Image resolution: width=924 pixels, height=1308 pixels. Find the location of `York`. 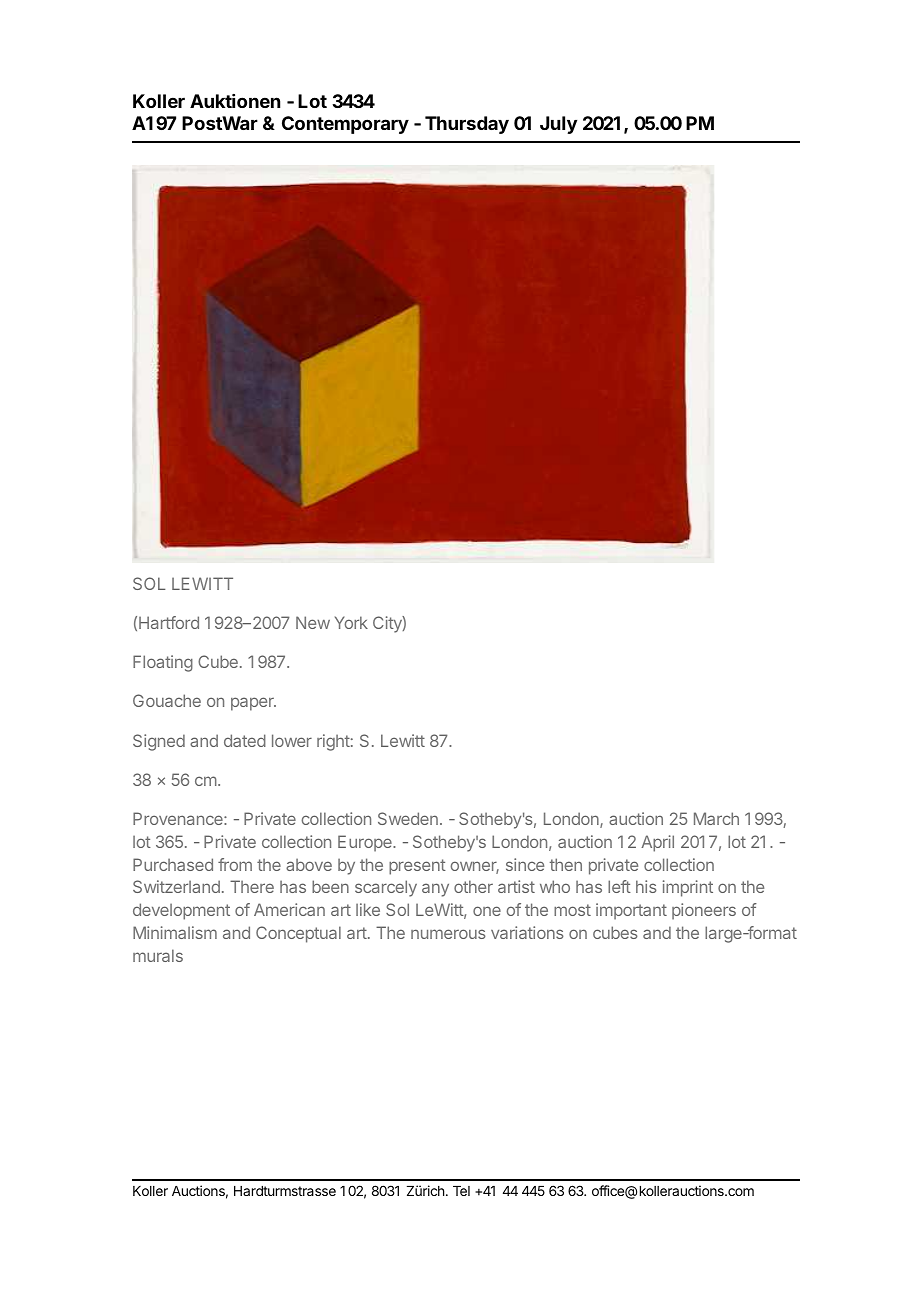

York is located at coordinates (351, 622).
